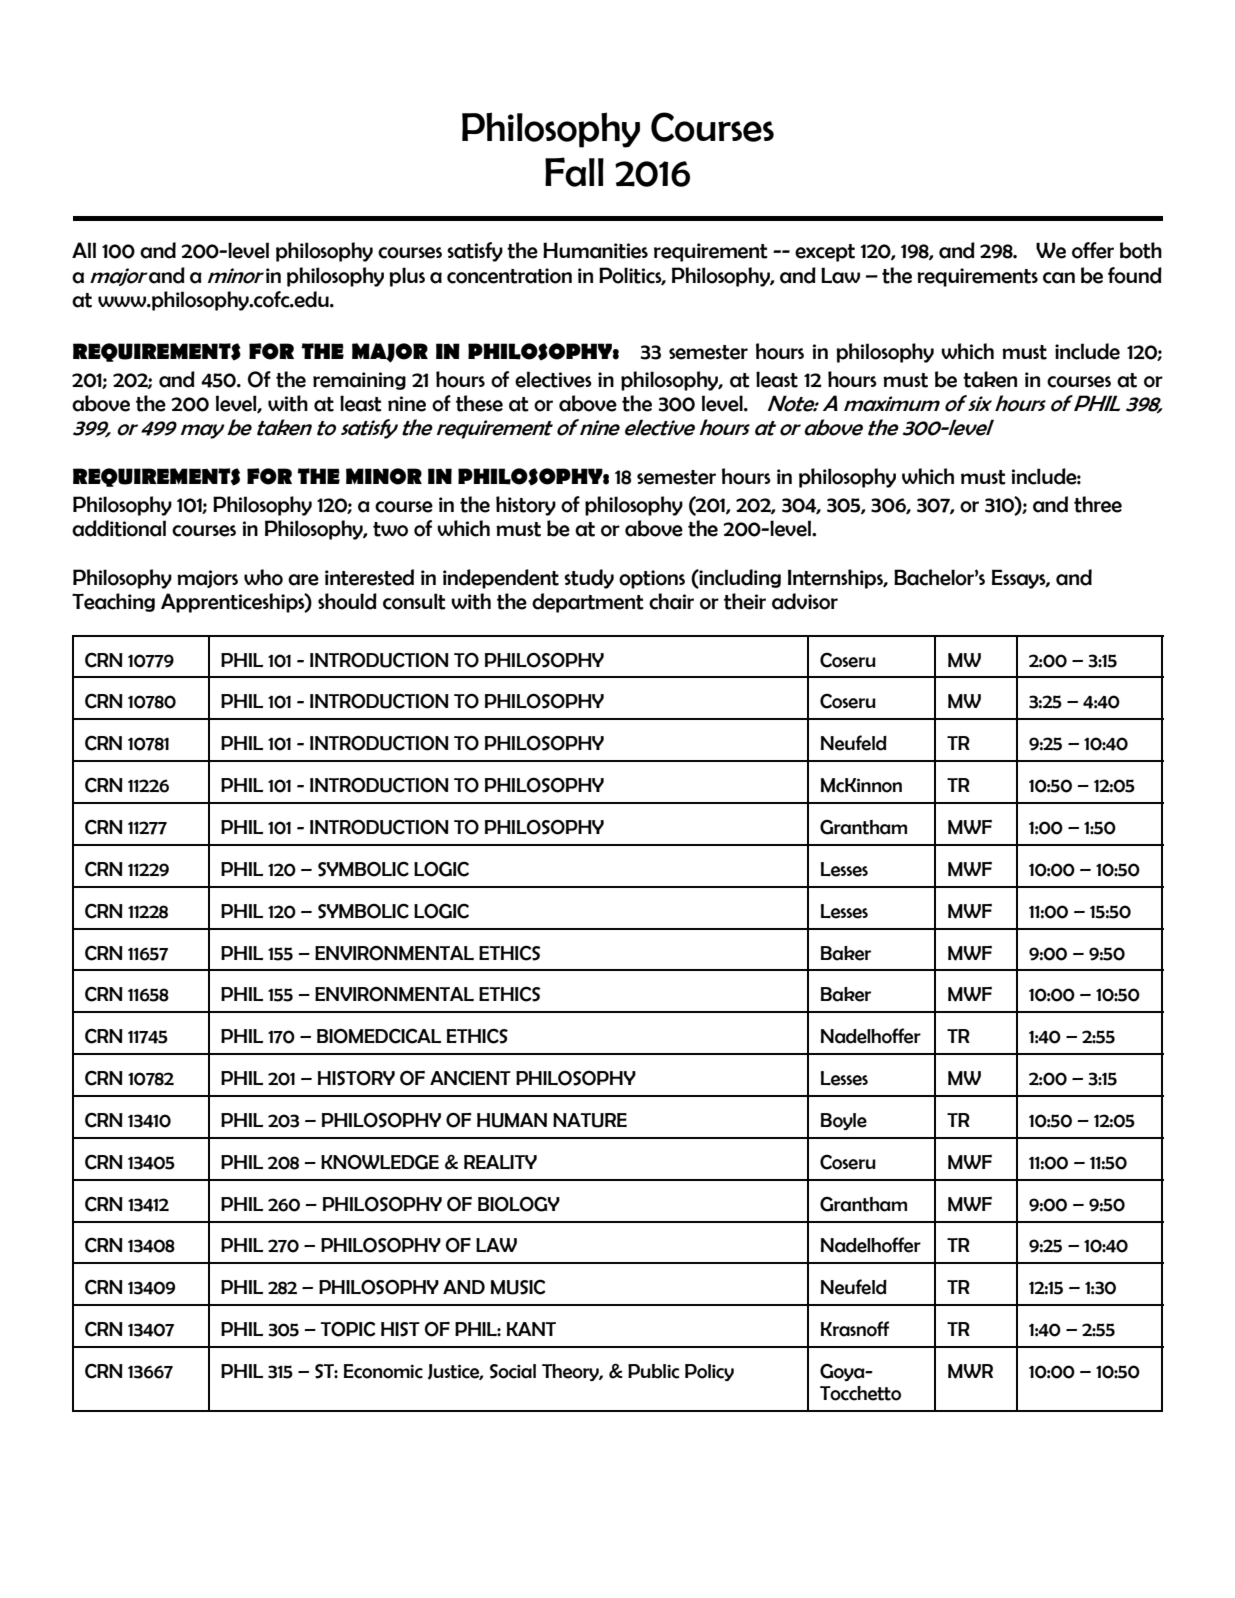  Describe the element at coordinates (844, 1121) in the screenshot. I see `Boyle` at that location.
